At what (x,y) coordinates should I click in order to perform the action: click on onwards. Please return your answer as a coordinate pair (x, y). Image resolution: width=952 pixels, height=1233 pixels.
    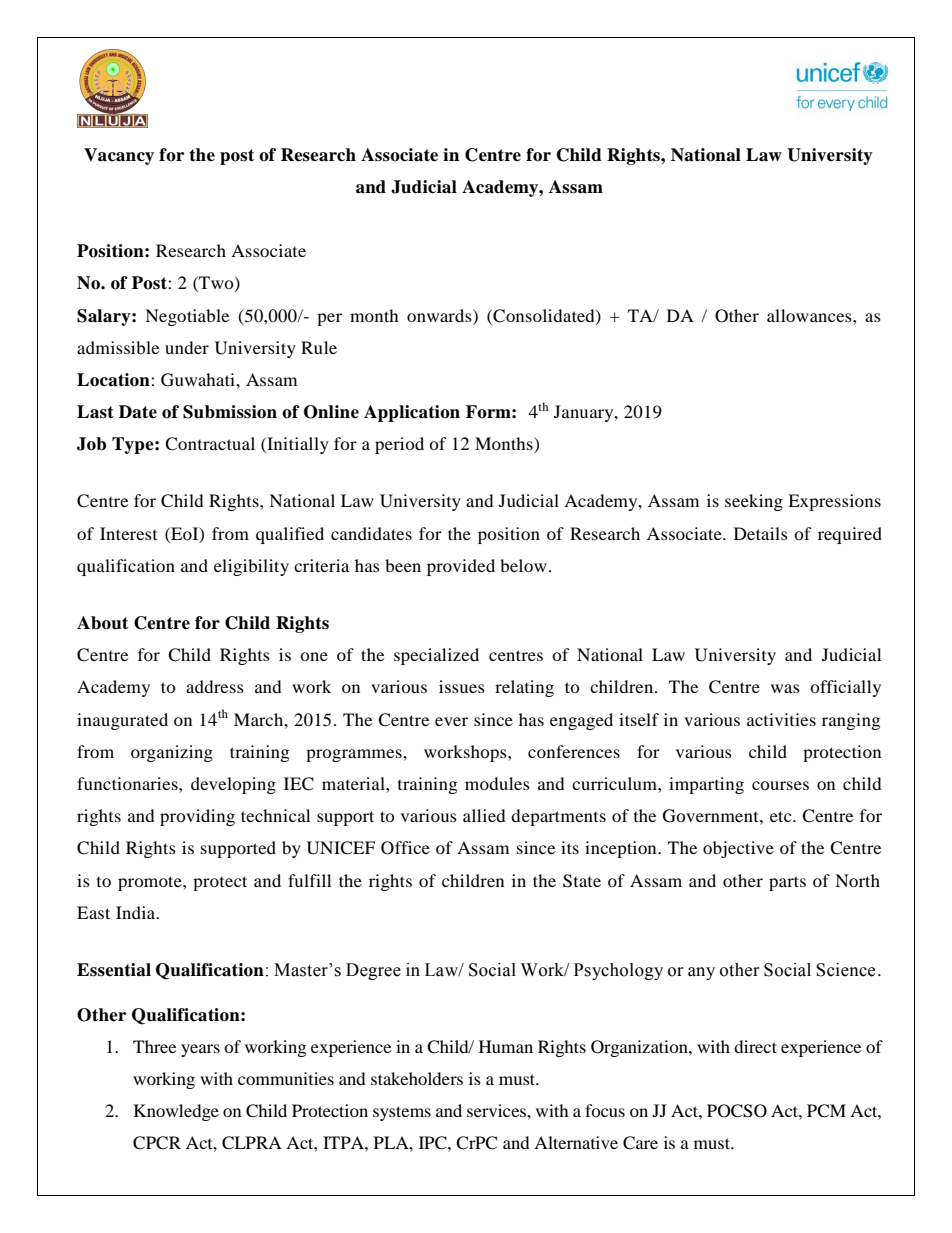
    Looking at the image, I should click on (440, 315).
